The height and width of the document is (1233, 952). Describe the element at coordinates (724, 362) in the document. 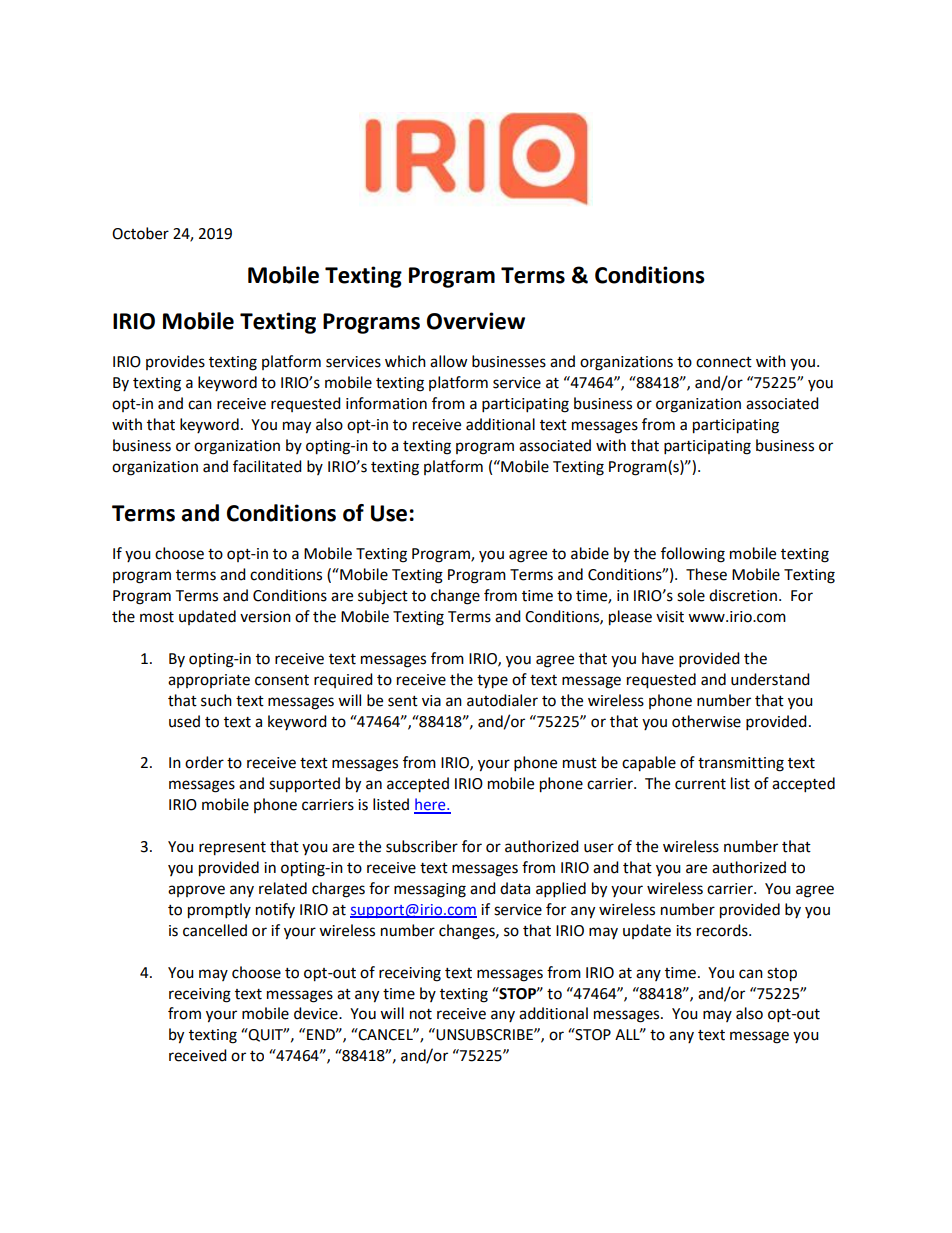

I see `connect` at that location.
